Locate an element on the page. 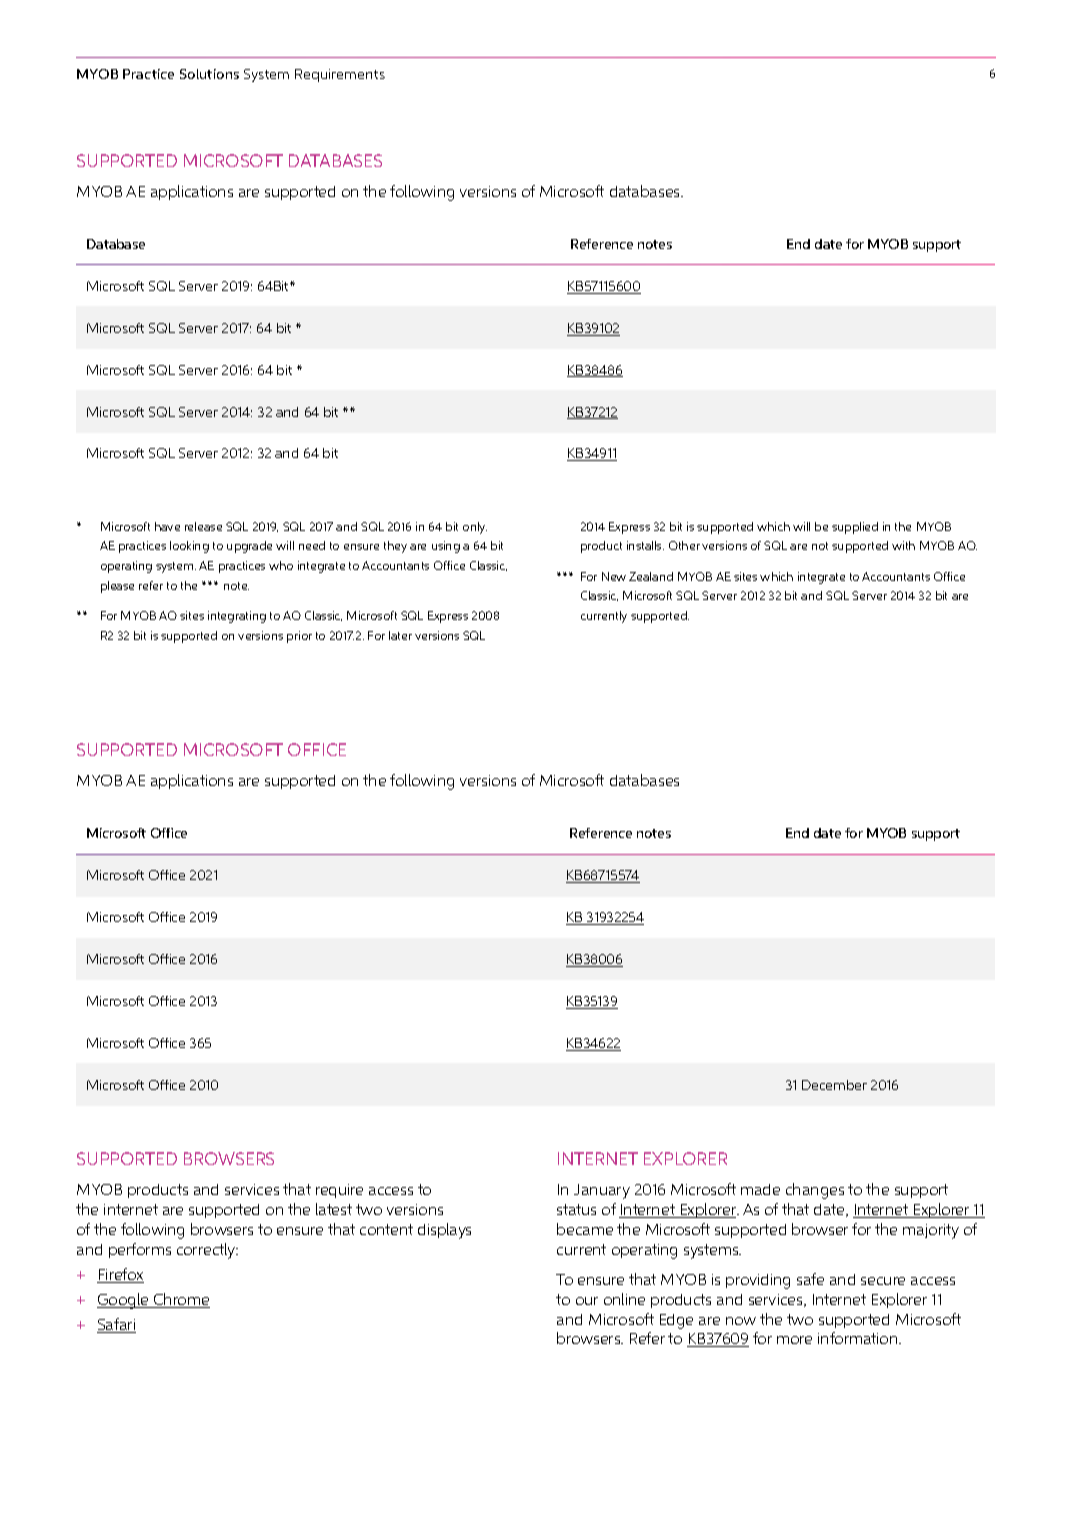 The width and height of the page is (1073, 1518). Chrome is located at coordinates (181, 1300).
